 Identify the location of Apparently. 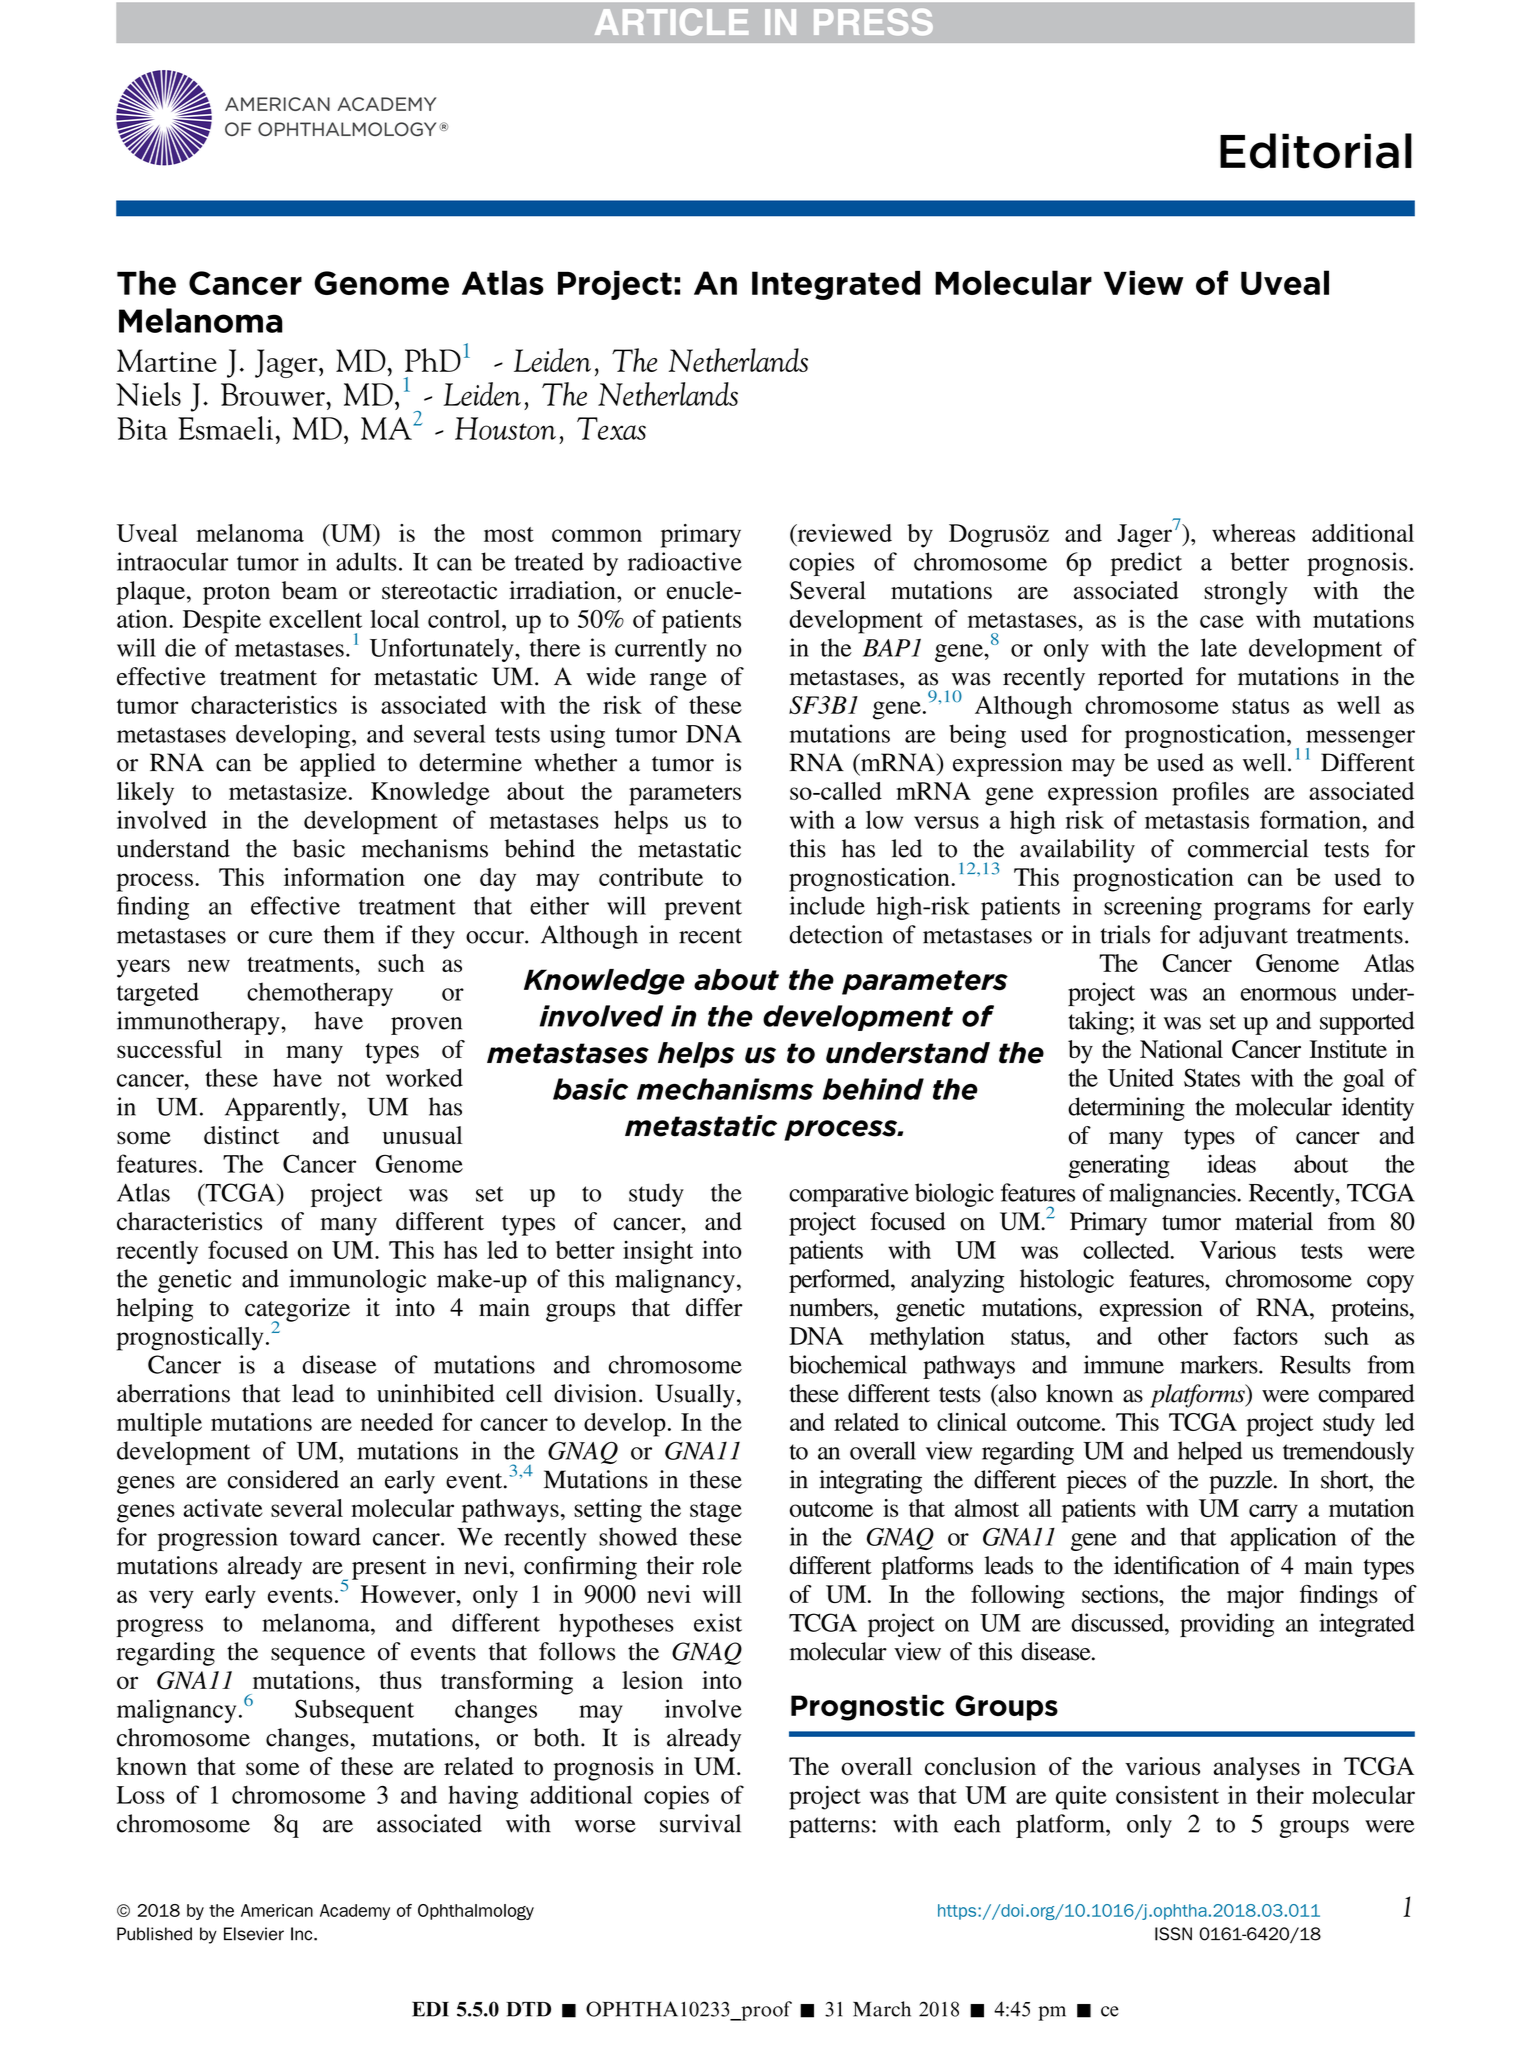
(282, 1109).
